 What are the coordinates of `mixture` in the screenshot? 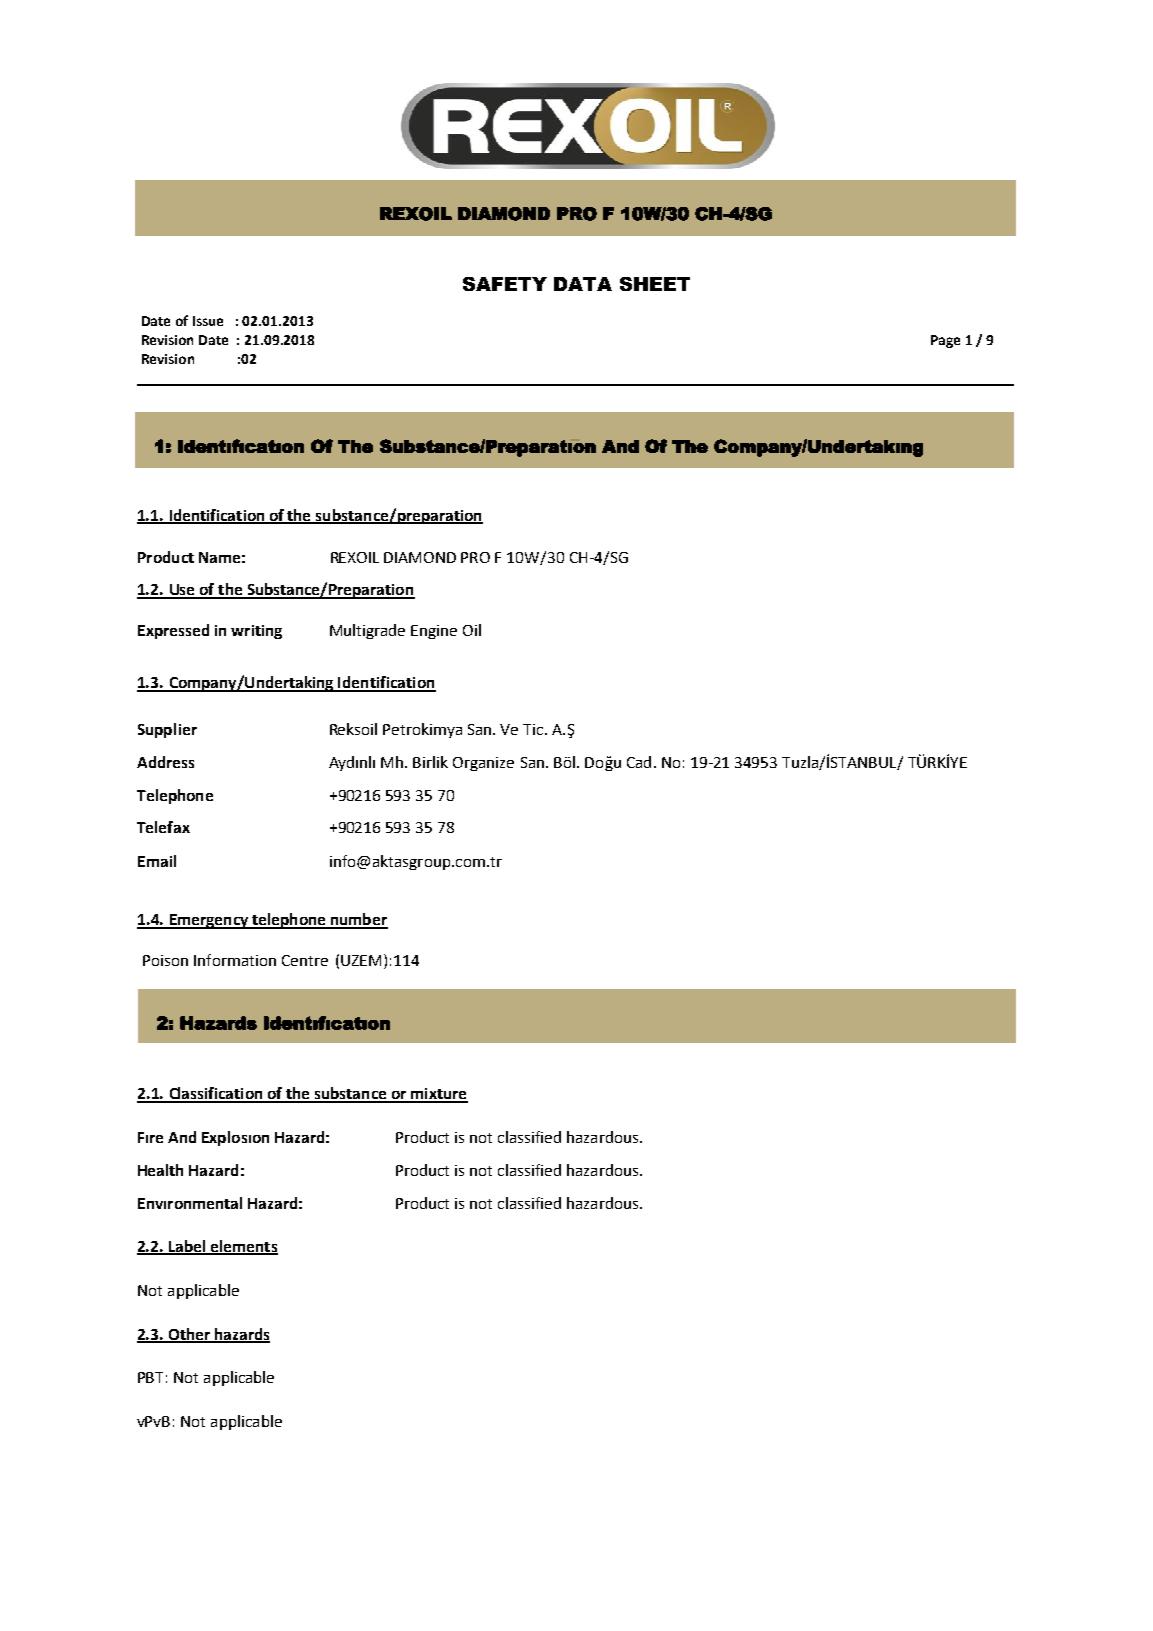 It's located at (438, 1095).
